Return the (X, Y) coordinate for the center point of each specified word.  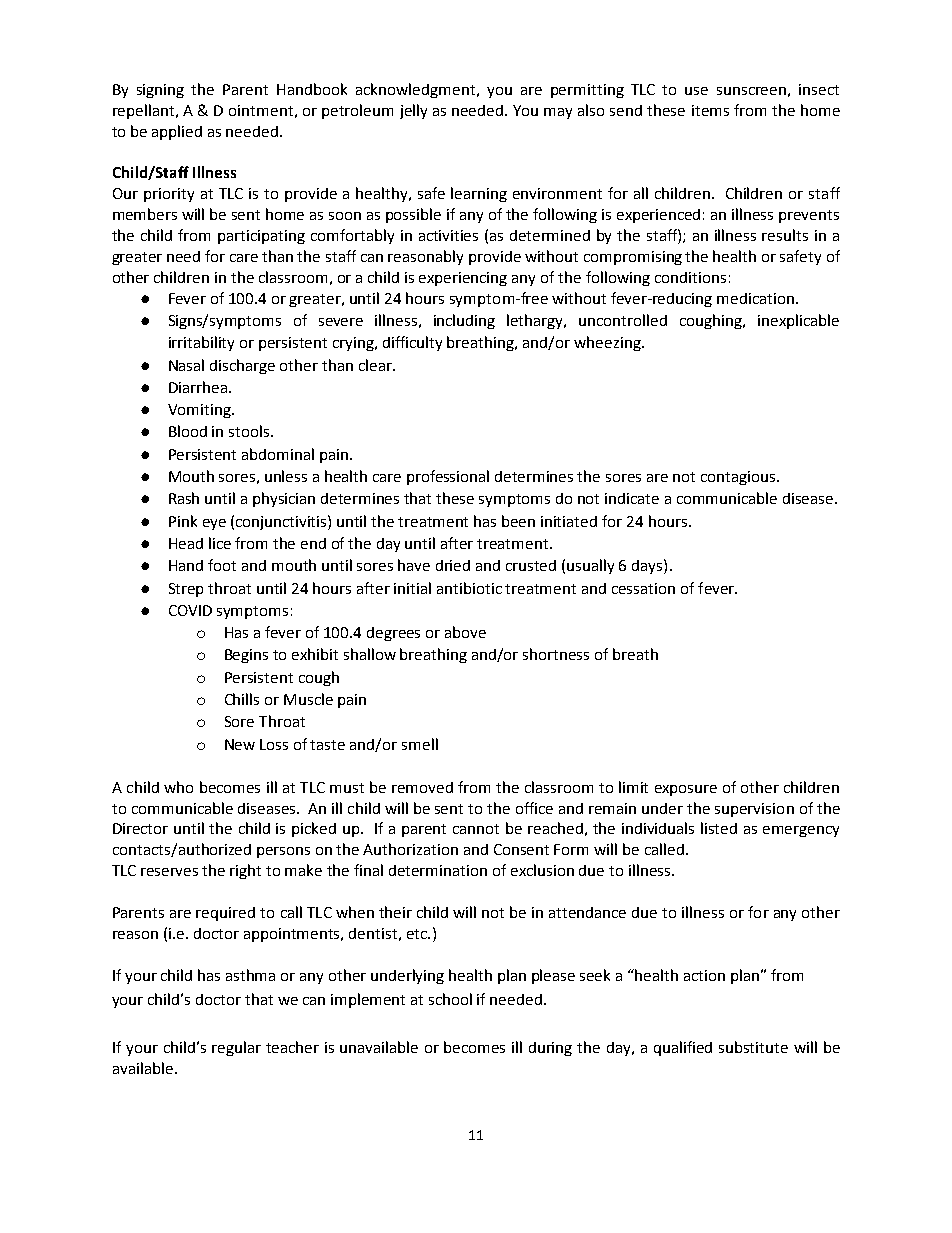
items (710, 110)
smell (420, 744)
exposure (686, 790)
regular (236, 1048)
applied (177, 132)
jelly (413, 111)
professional (448, 477)
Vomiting (200, 411)
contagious (739, 478)
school (450, 999)
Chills (242, 699)
